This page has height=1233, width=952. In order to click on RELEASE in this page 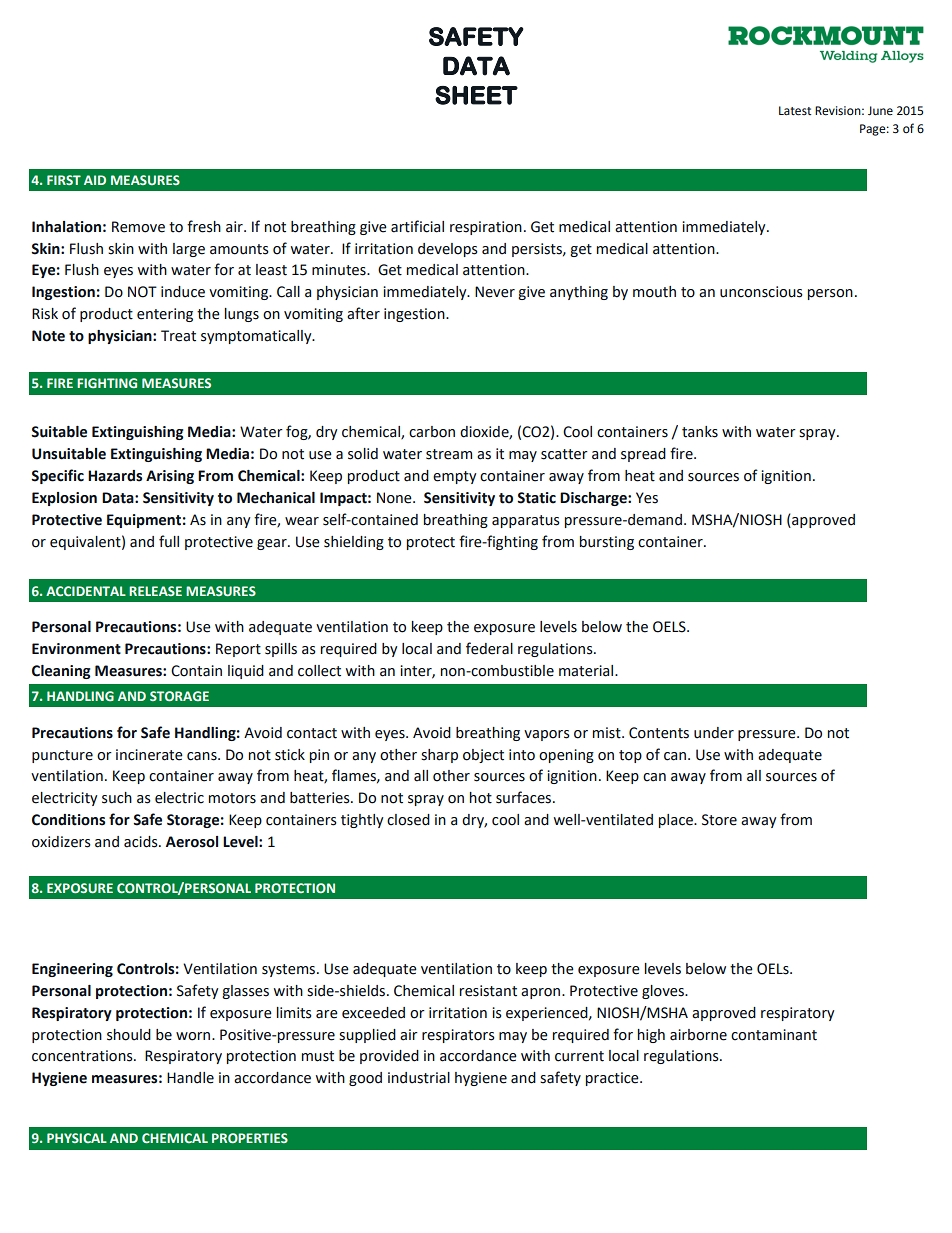, I will do `click(155, 591)`.
